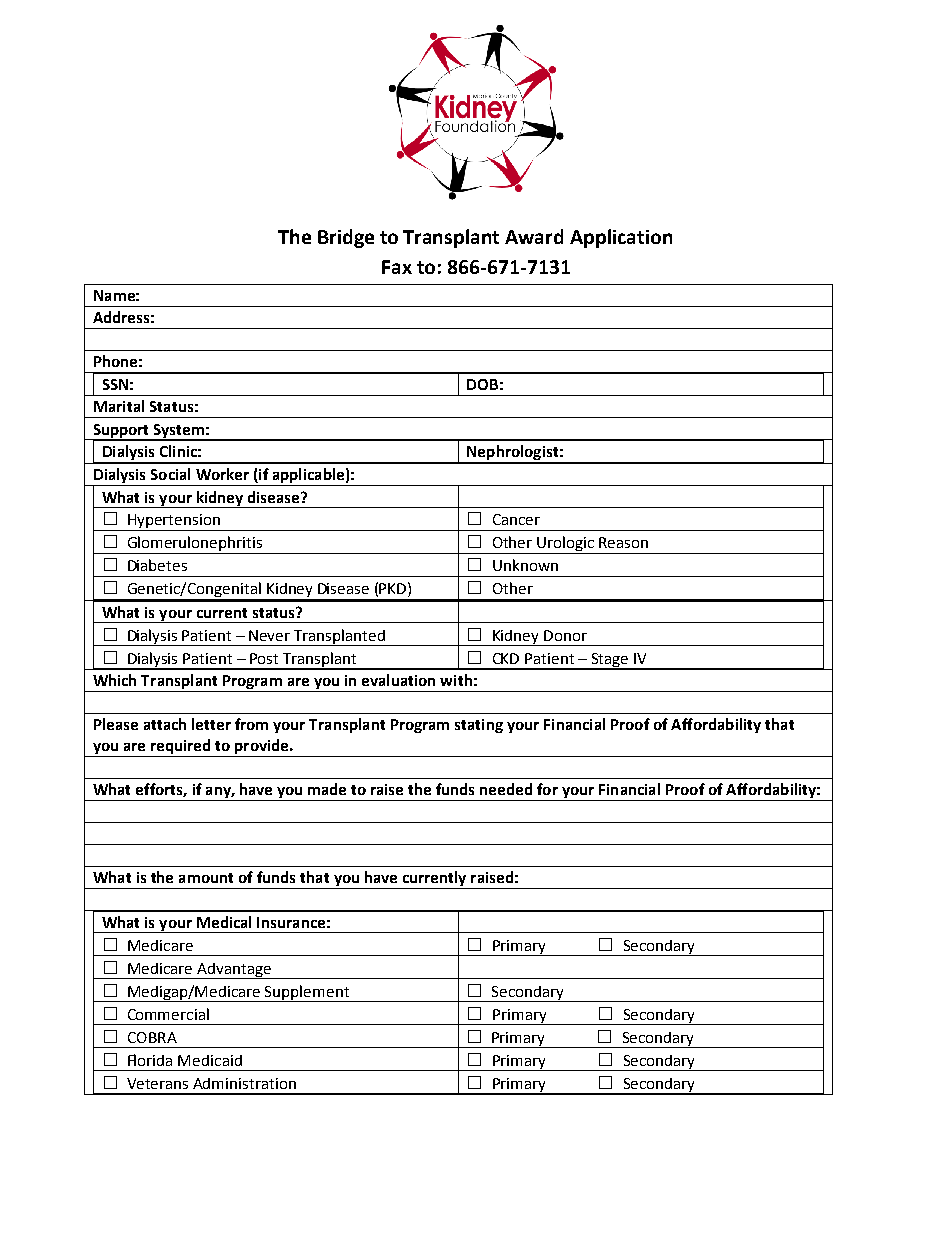  Describe the element at coordinates (516, 519) in the screenshot. I see `Cancer` at that location.
